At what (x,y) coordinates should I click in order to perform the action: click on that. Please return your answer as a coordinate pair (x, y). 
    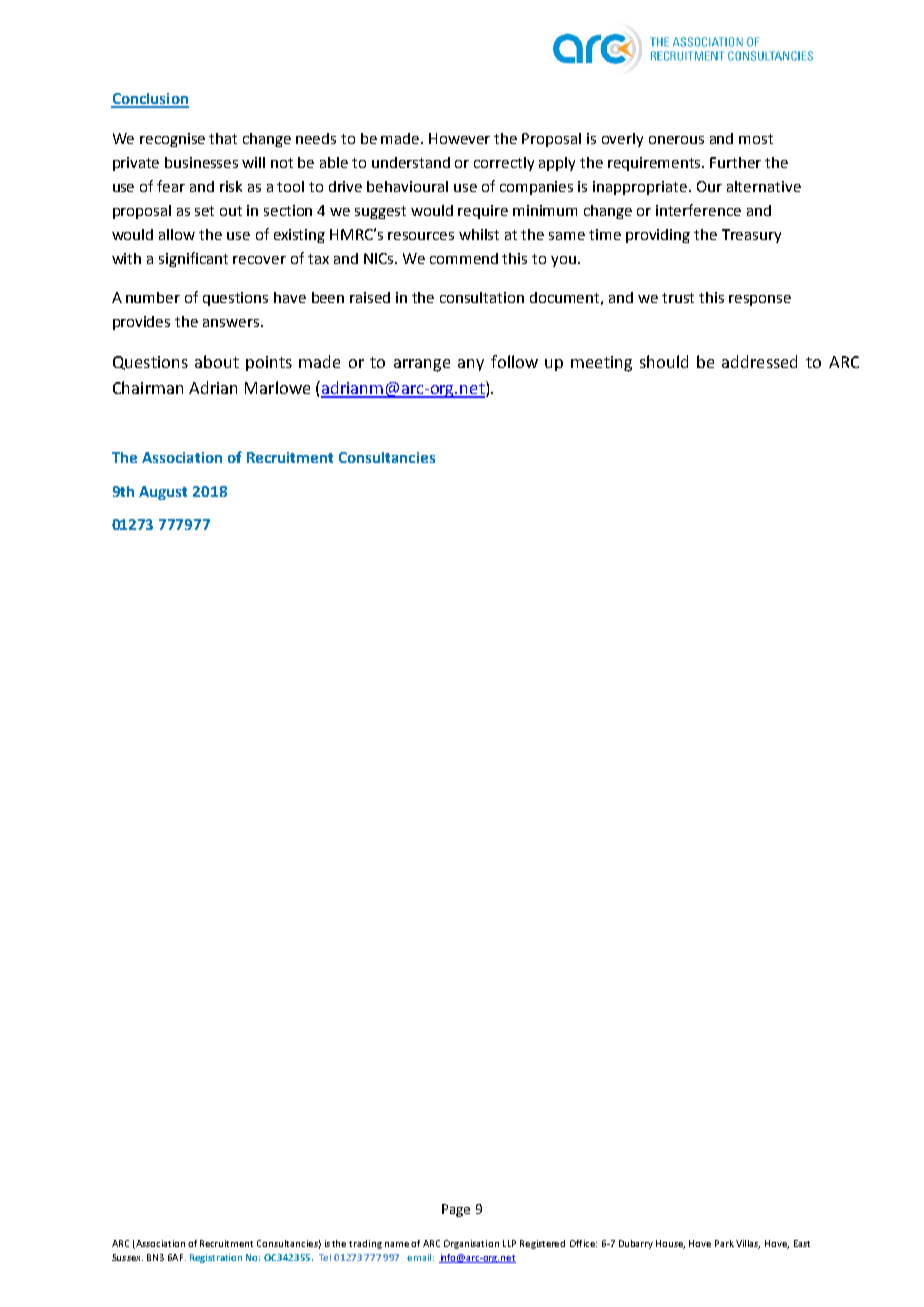
    Looking at the image, I should click on (223, 138).
